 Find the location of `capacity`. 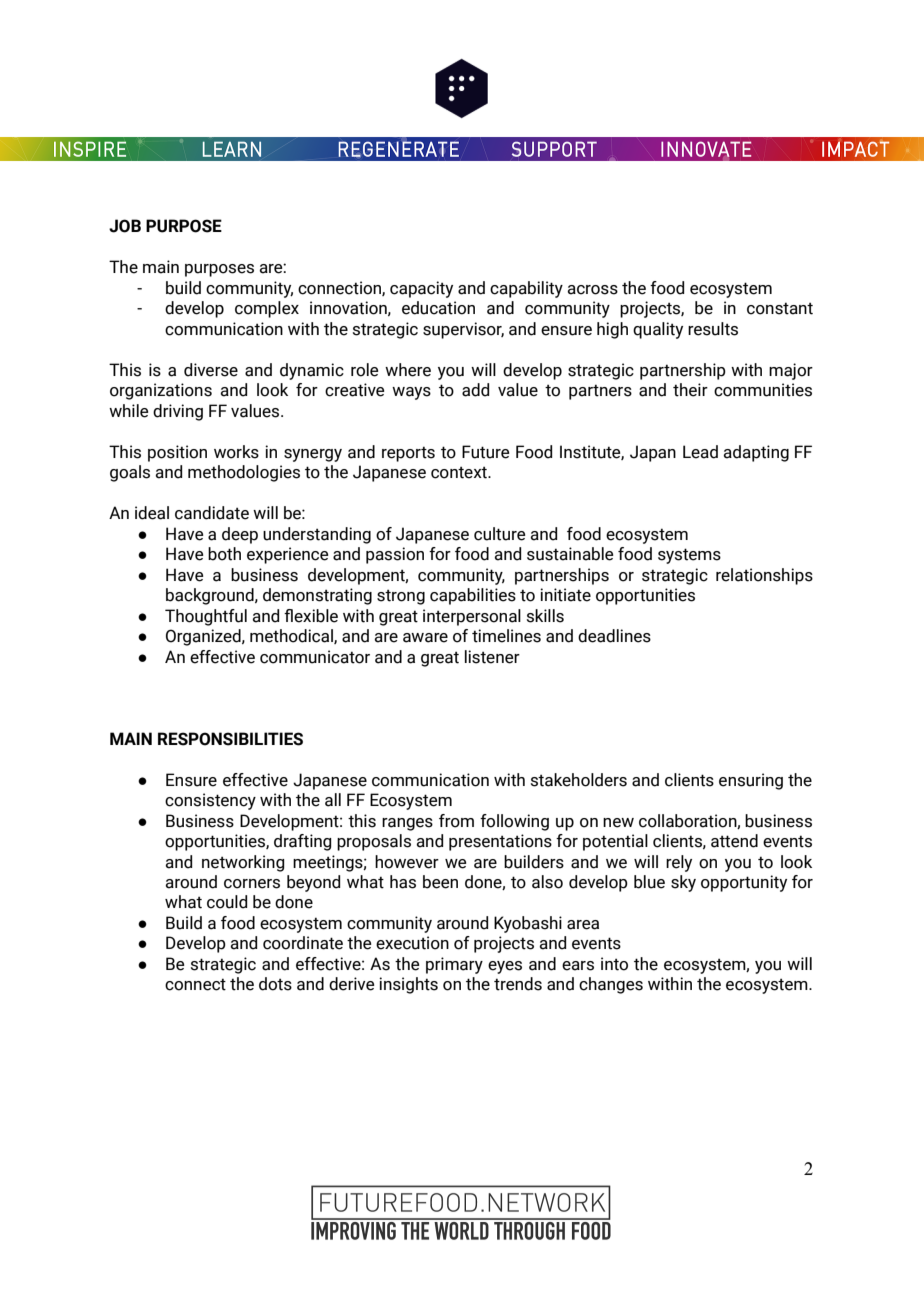

capacity is located at coordinates (421, 289).
